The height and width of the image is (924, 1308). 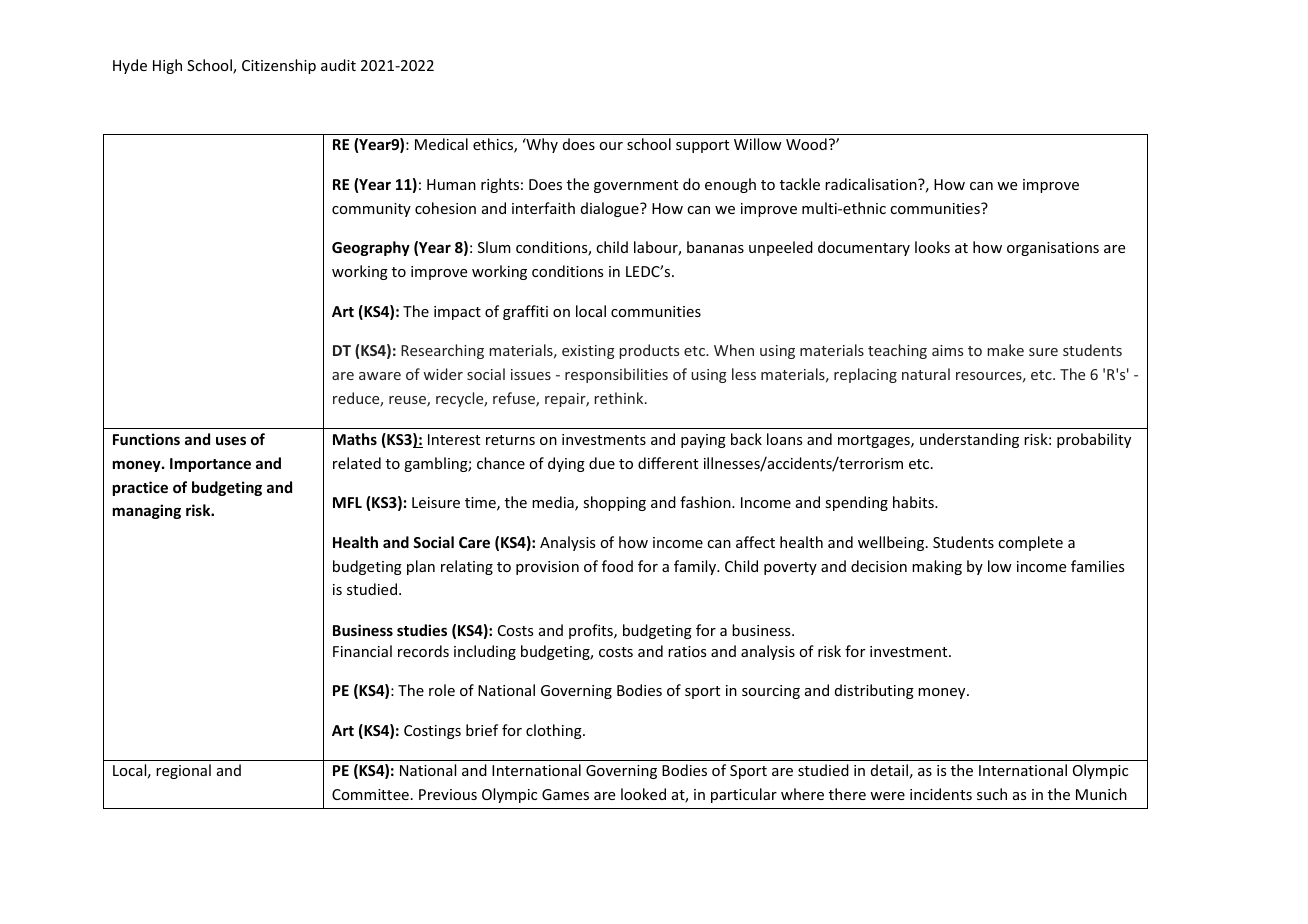 What do you see at coordinates (611, 209) in the image?
I see `dialogue` at bounding box center [611, 209].
